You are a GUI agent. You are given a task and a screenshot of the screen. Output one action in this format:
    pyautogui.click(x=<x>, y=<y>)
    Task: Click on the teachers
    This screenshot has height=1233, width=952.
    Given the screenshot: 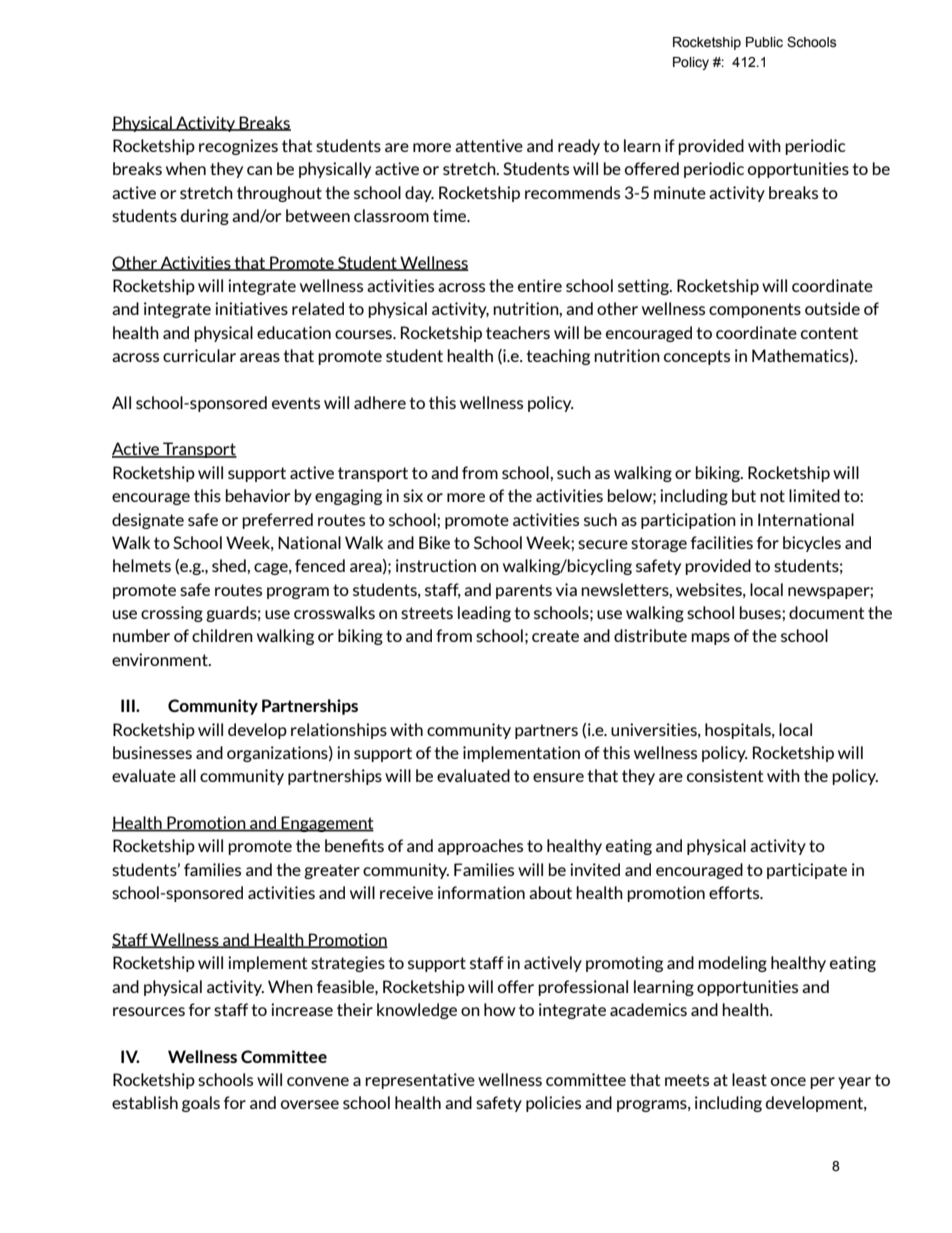 What is the action you would take?
    pyautogui.click(x=518, y=332)
